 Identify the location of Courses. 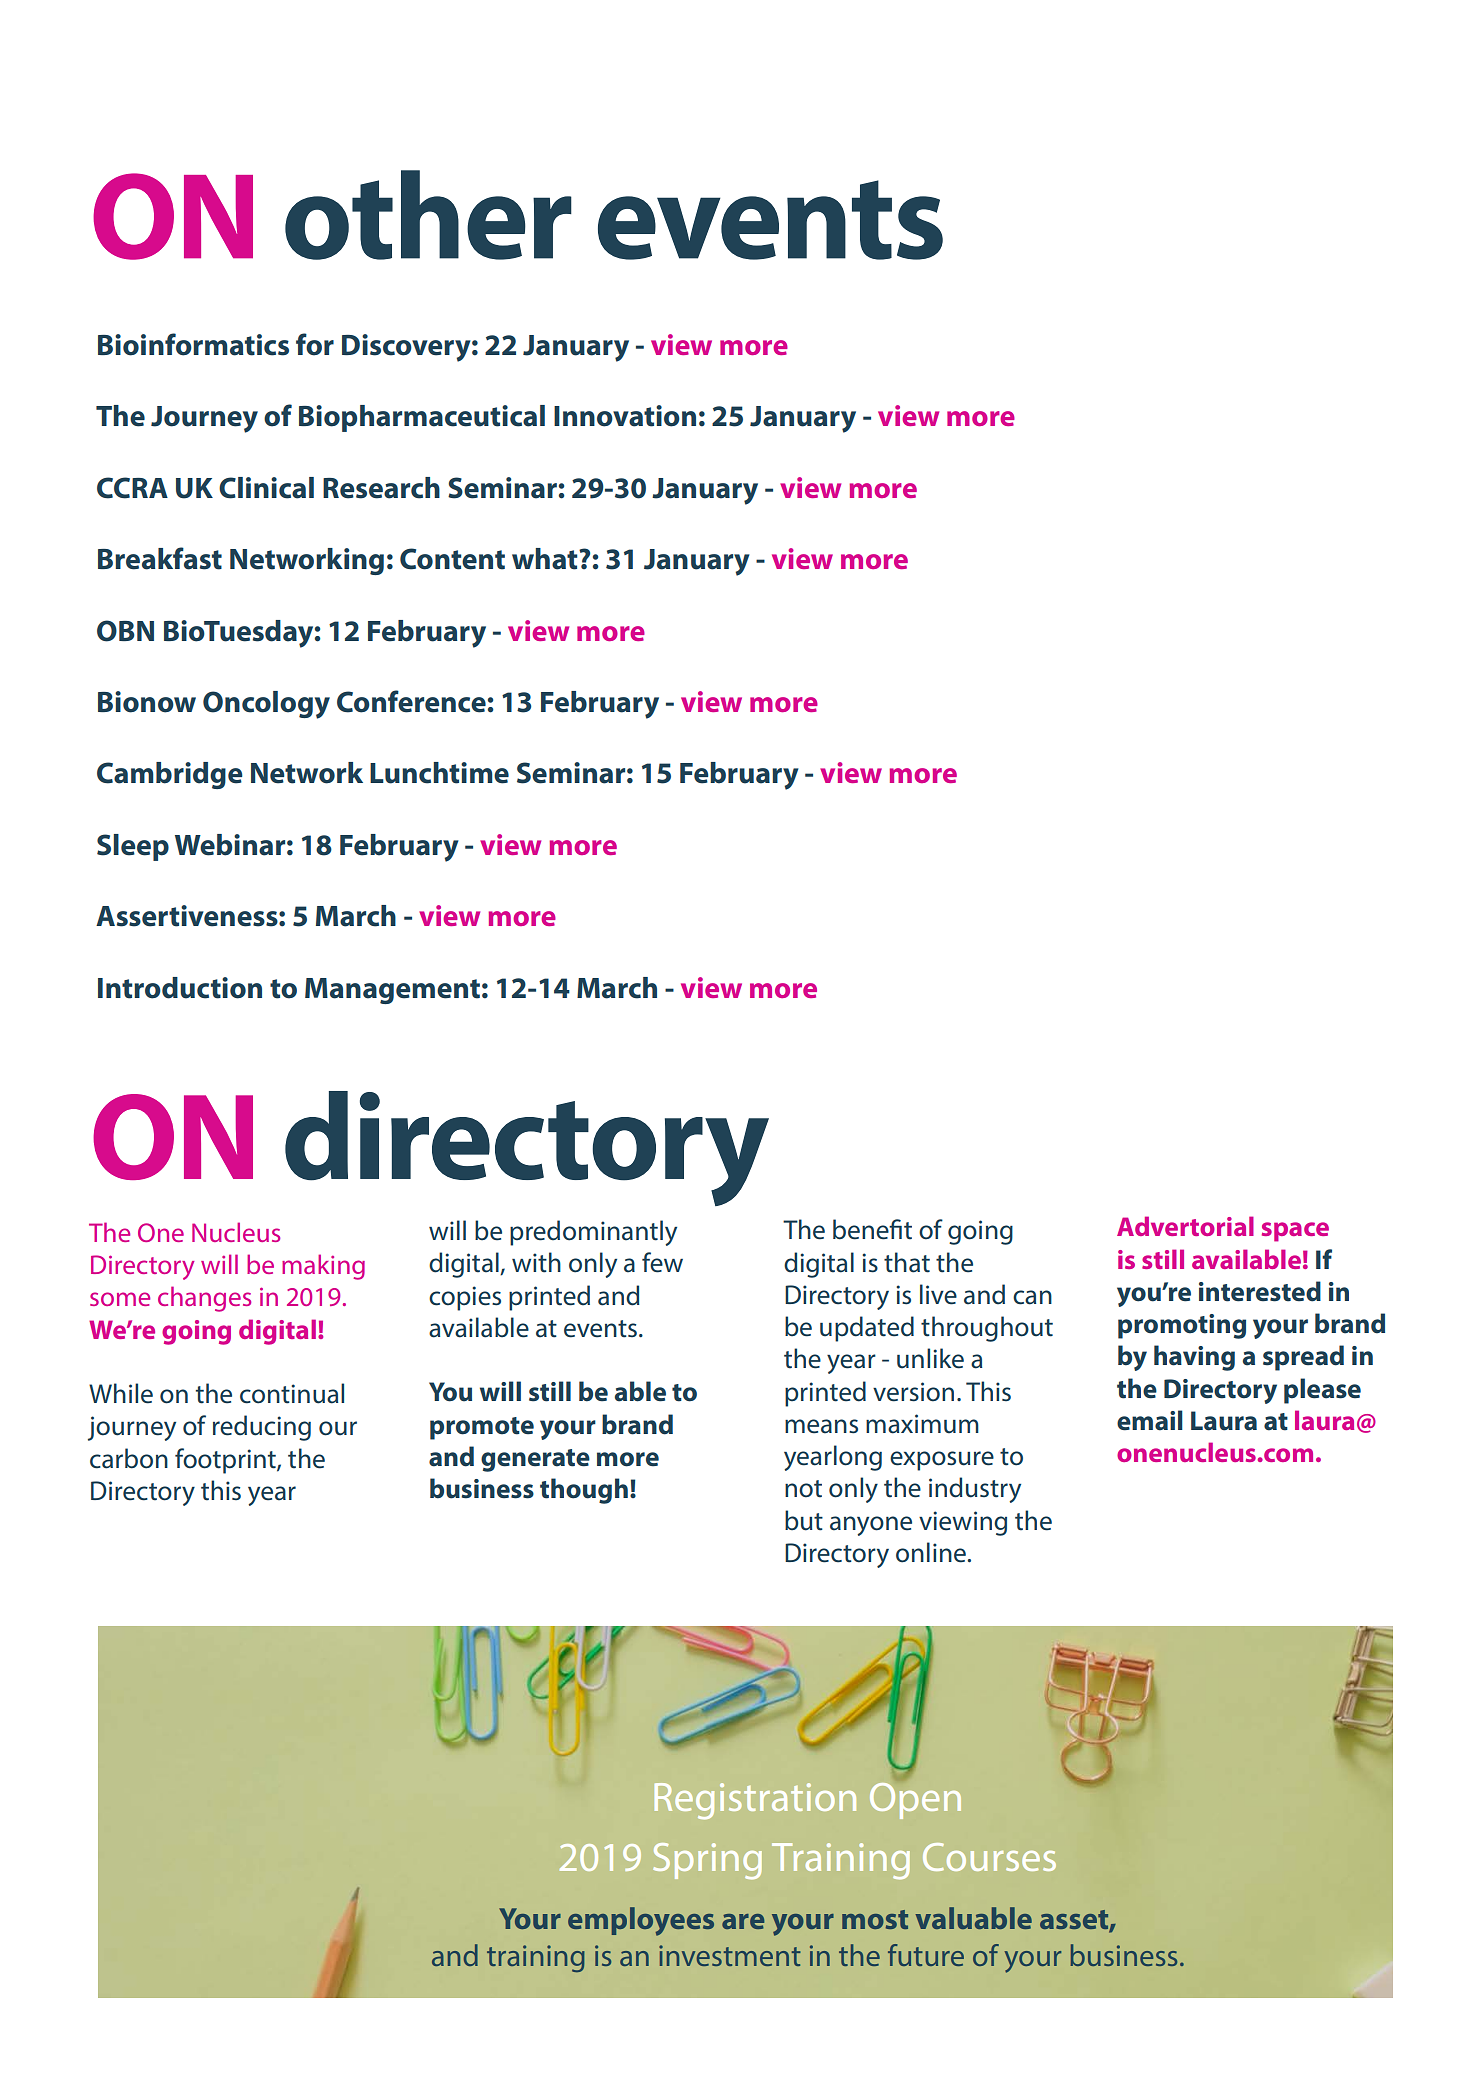
(989, 1857).
